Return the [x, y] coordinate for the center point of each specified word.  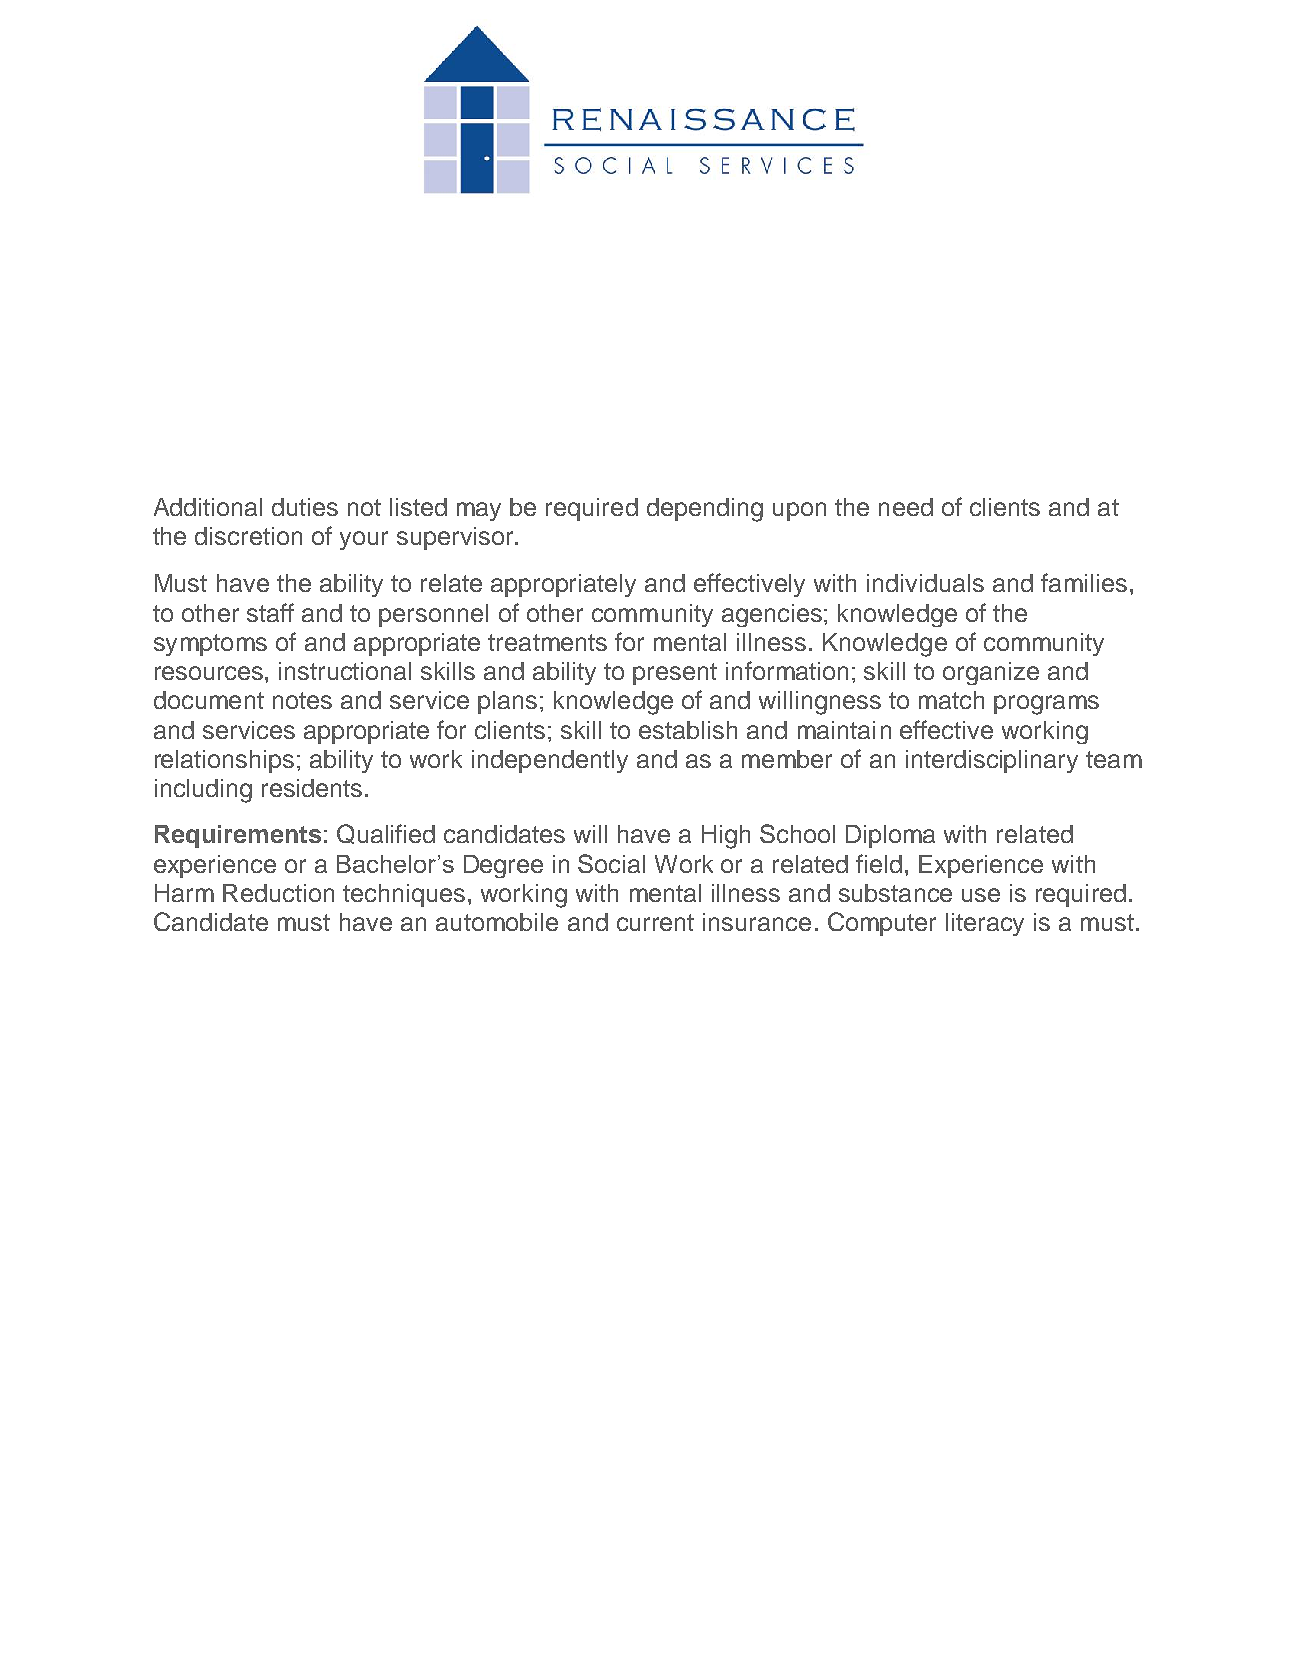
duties [305, 507]
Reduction [278, 893]
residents [312, 788]
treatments [547, 642]
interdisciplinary [992, 761]
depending [705, 510]
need [906, 507]
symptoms [210, 645]
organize [991, 673]
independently [550, 761]
